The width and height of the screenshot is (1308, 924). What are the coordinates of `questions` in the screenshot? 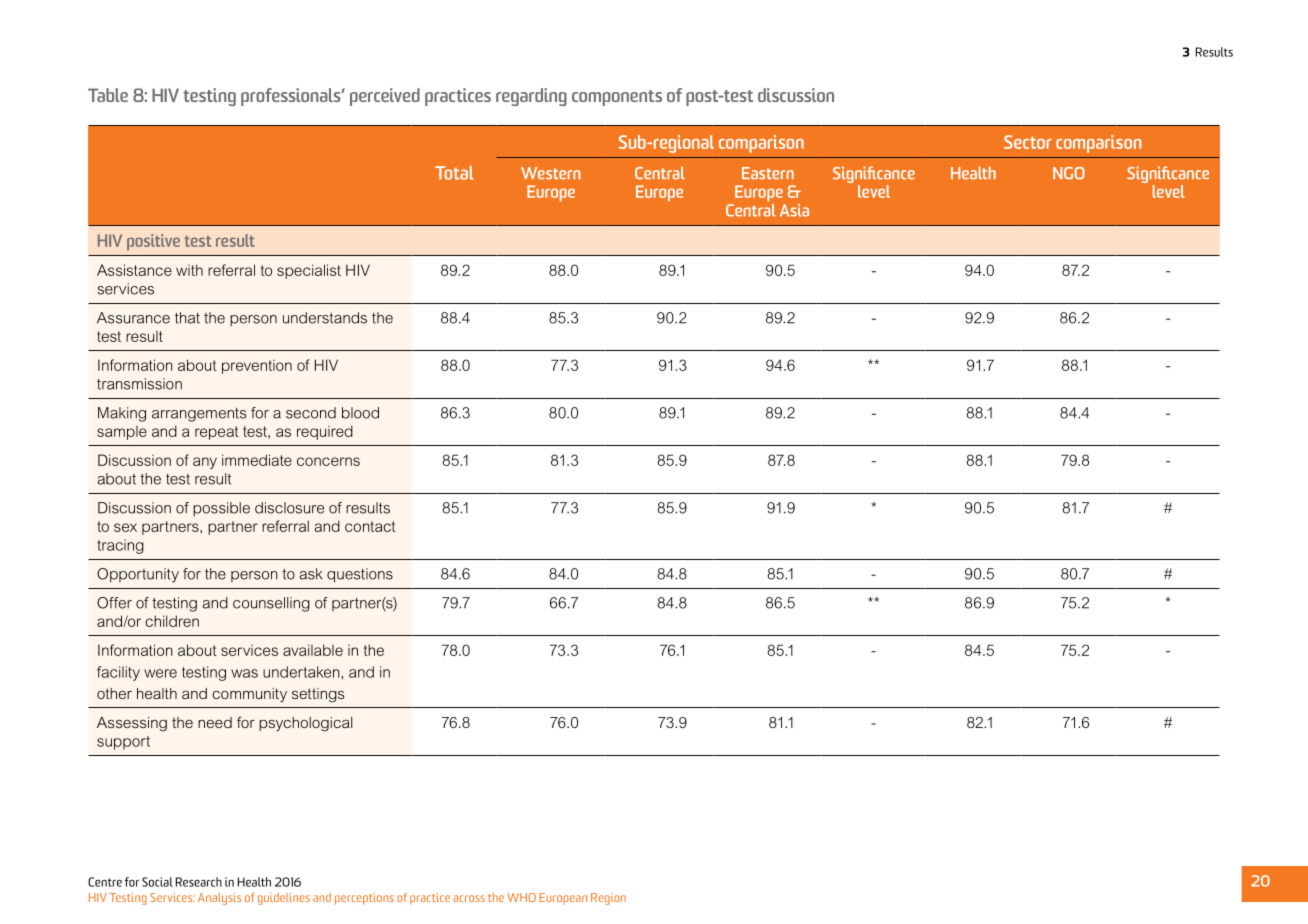 It's located at (360, 575).
